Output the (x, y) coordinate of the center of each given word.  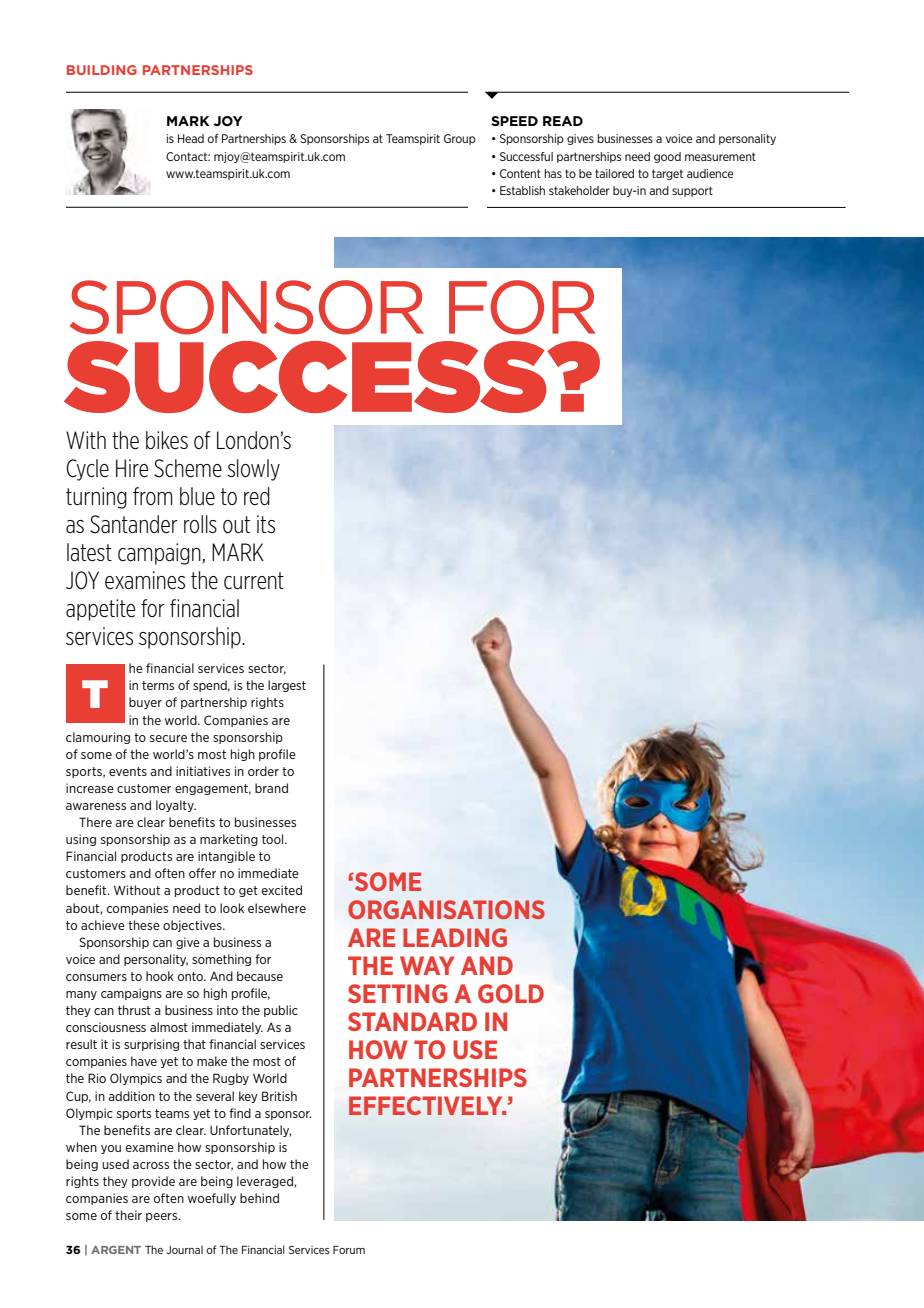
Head (191, 138)
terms (158, 685)
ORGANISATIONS (446, 909)
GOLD (511, 993)
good (667, 157)
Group (460, 139)
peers (163, 1217)
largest (287, 686)
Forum (349, 1250)
